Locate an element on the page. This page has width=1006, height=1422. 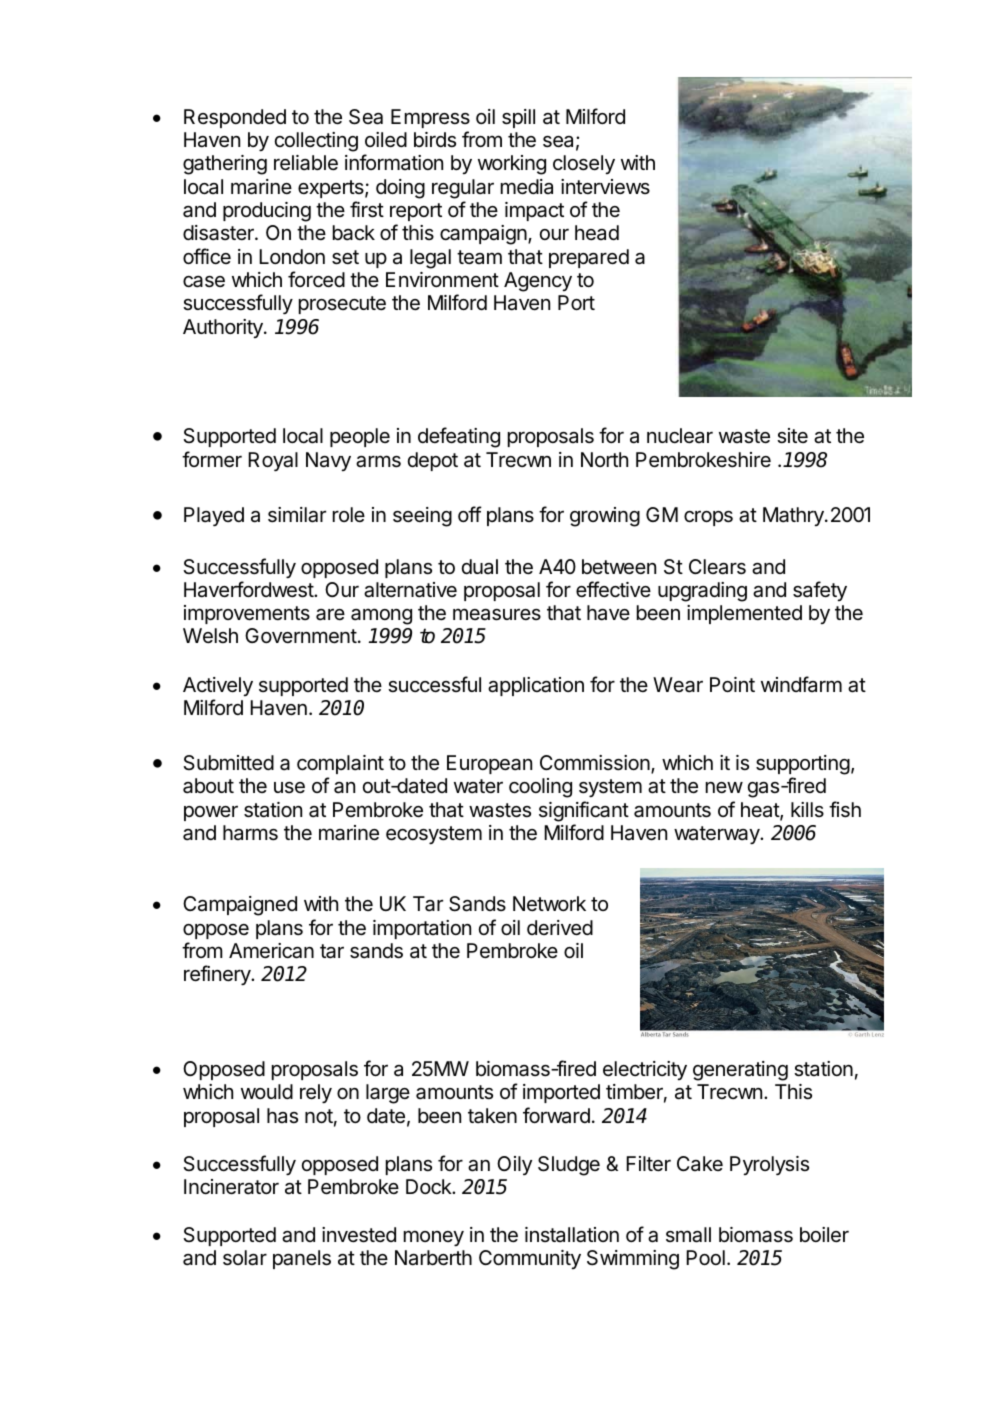
interviews is located at coordinates (605, 187).
